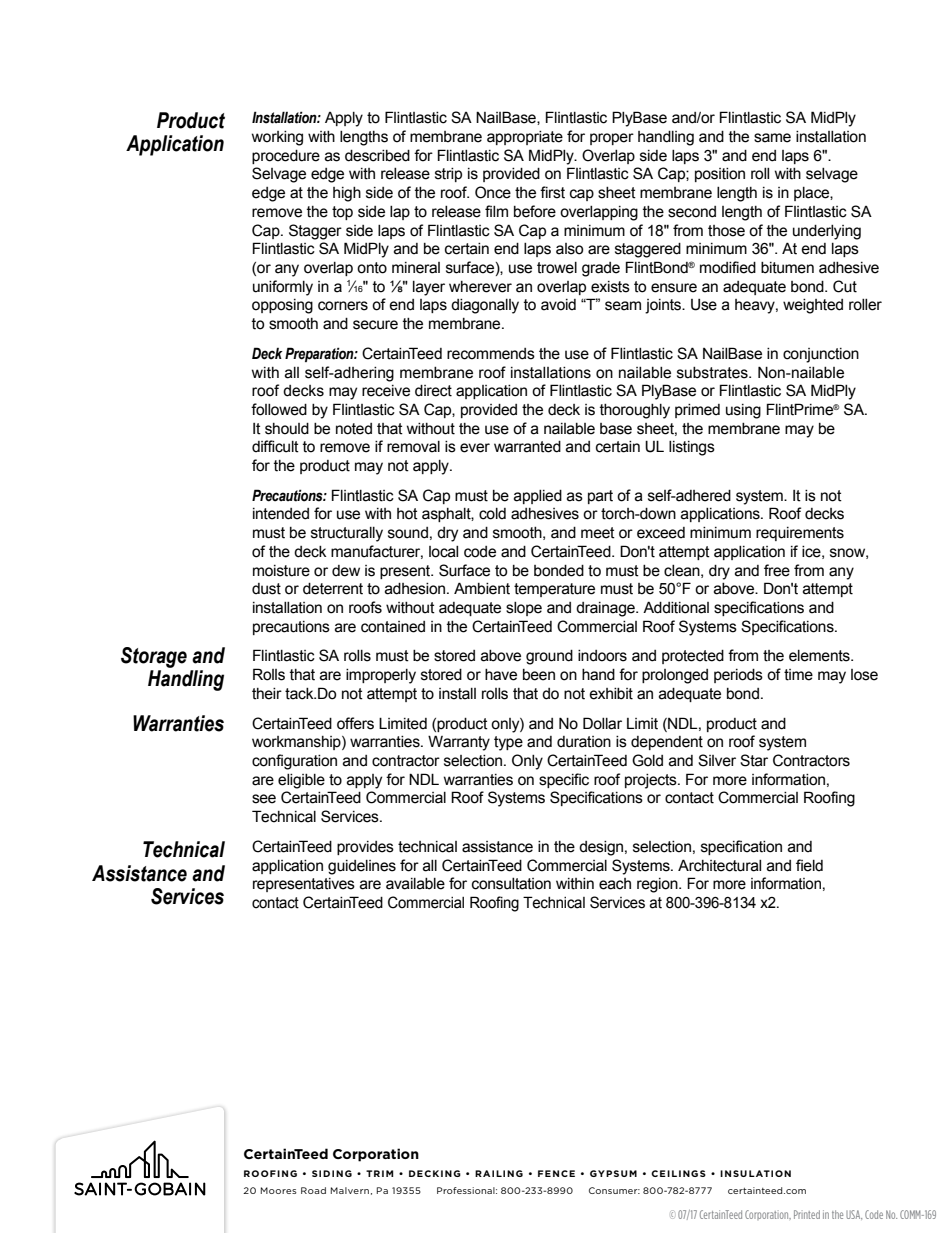  I want to click on same, so click(772, 138).
